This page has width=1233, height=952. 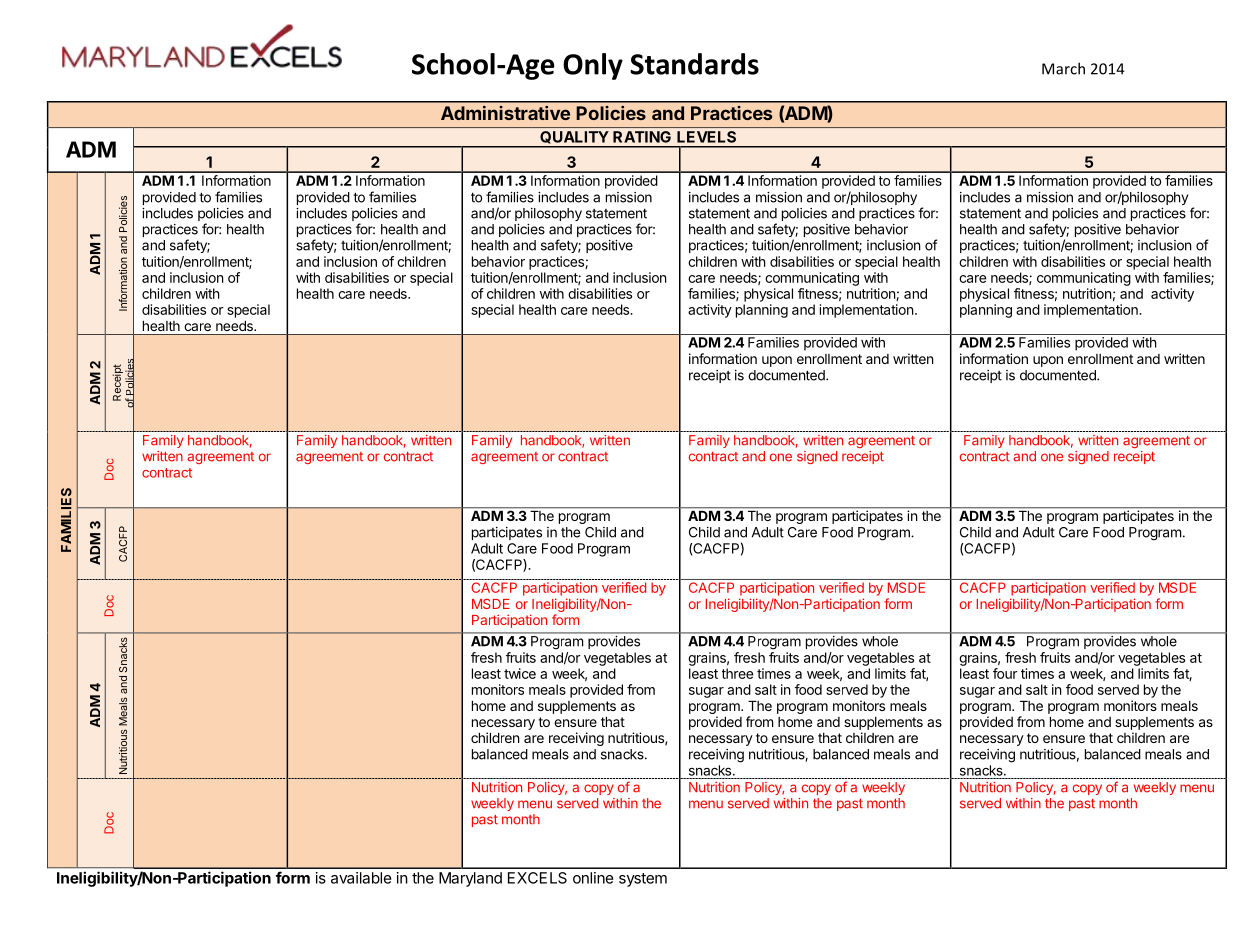 What do you see at coordinates (470, 879) in the page?
I see `Maryland` at bounding box center [470, 879].
